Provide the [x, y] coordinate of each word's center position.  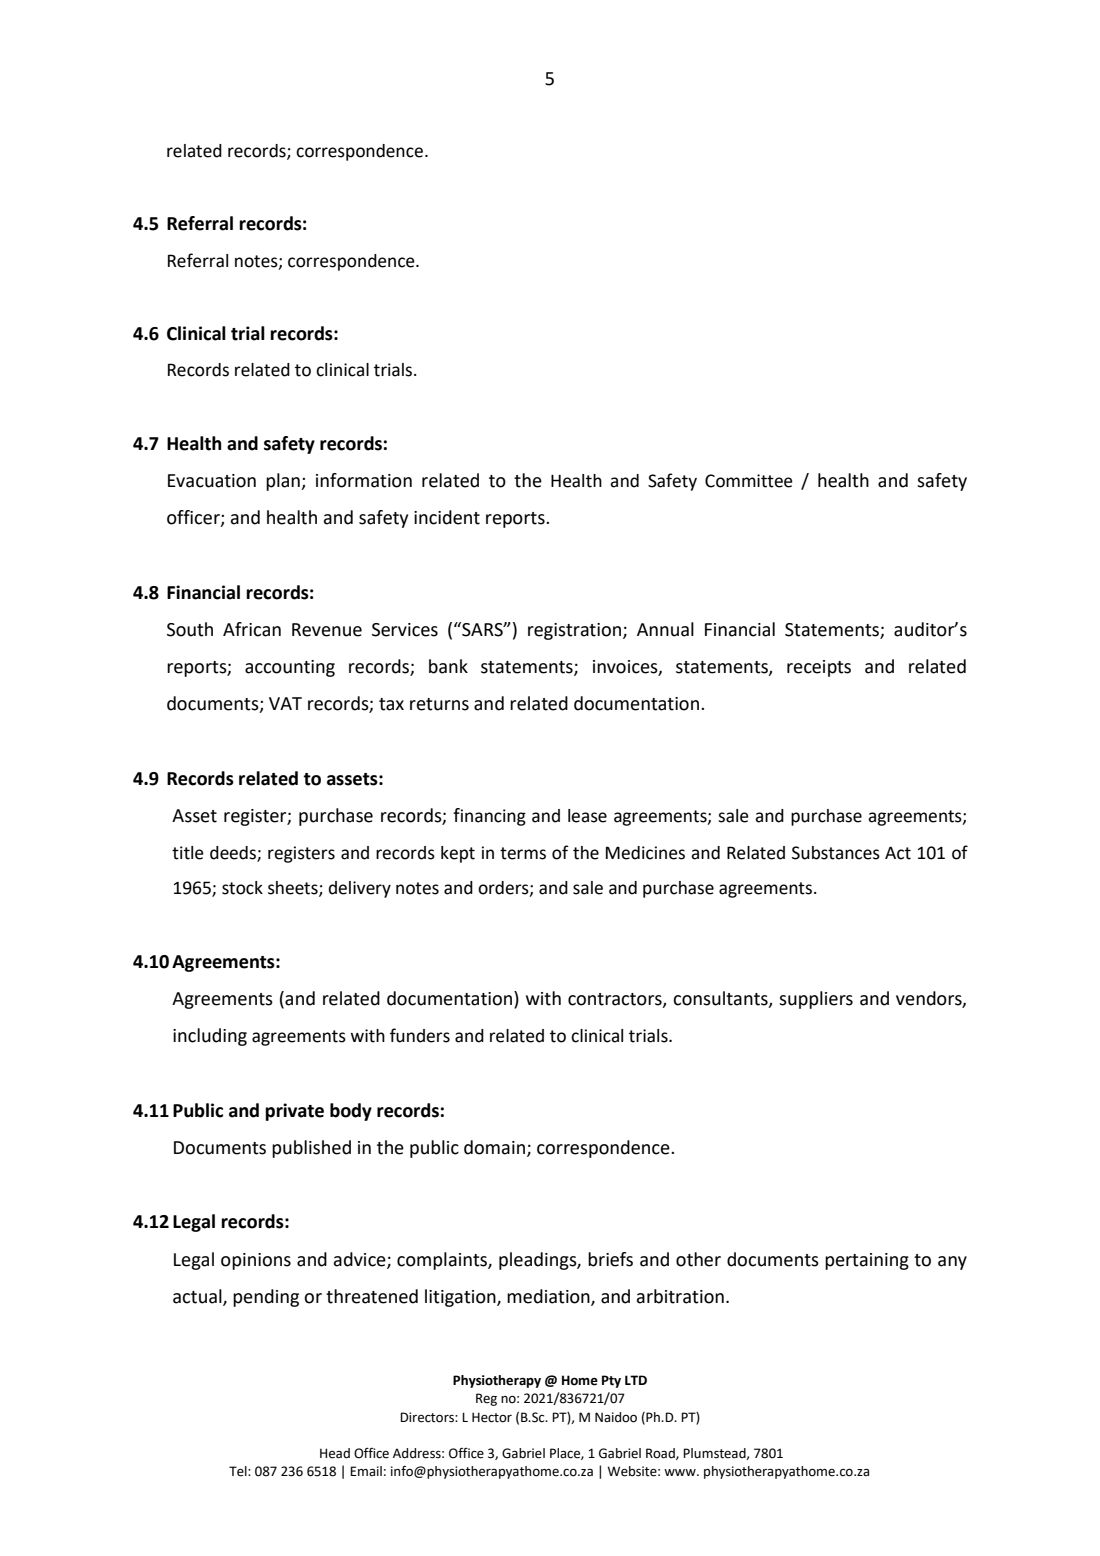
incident [447, 517]
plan [284, 482]
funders [420, 1035]
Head [335, 1453]
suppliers [816, 1000]
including [210, 1037]
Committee [749, 481]
